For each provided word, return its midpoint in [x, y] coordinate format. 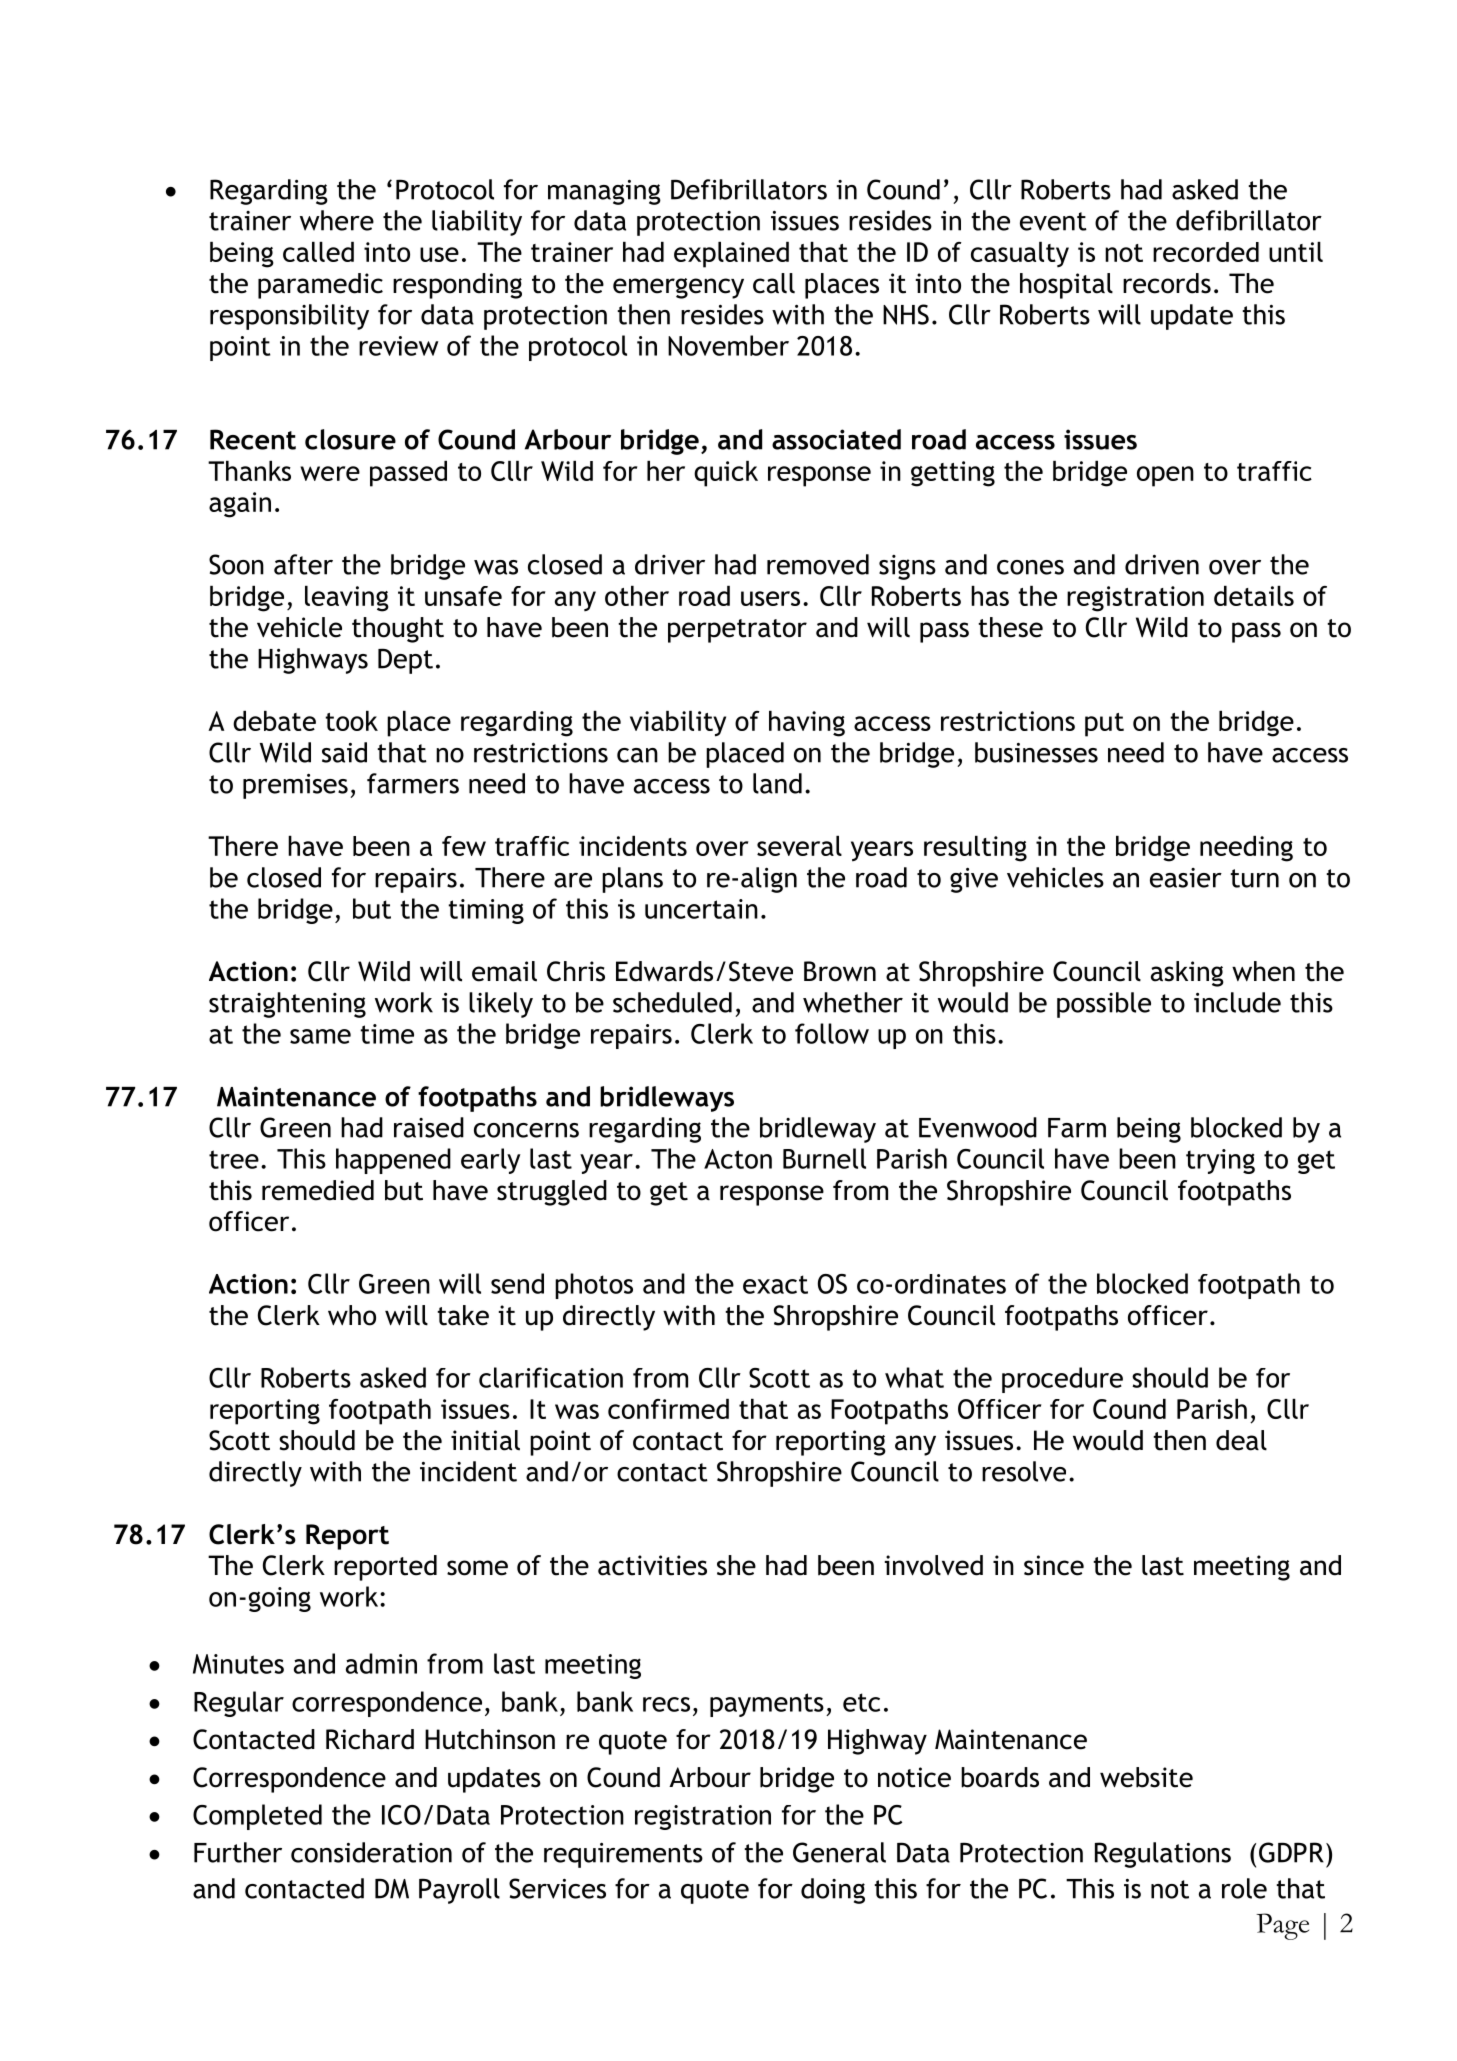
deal [1241, 1440]
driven [1162, 564]
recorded [1206, 252]
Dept [405, 661]
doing [833, 1891]
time [387, 1034]
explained [731, 255]
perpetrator [737, 631]
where [337, 220]
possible [1104, 1005]
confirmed [668, 1409]
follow [832, 1033]
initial [485, 1440]
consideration [371, 1852]
